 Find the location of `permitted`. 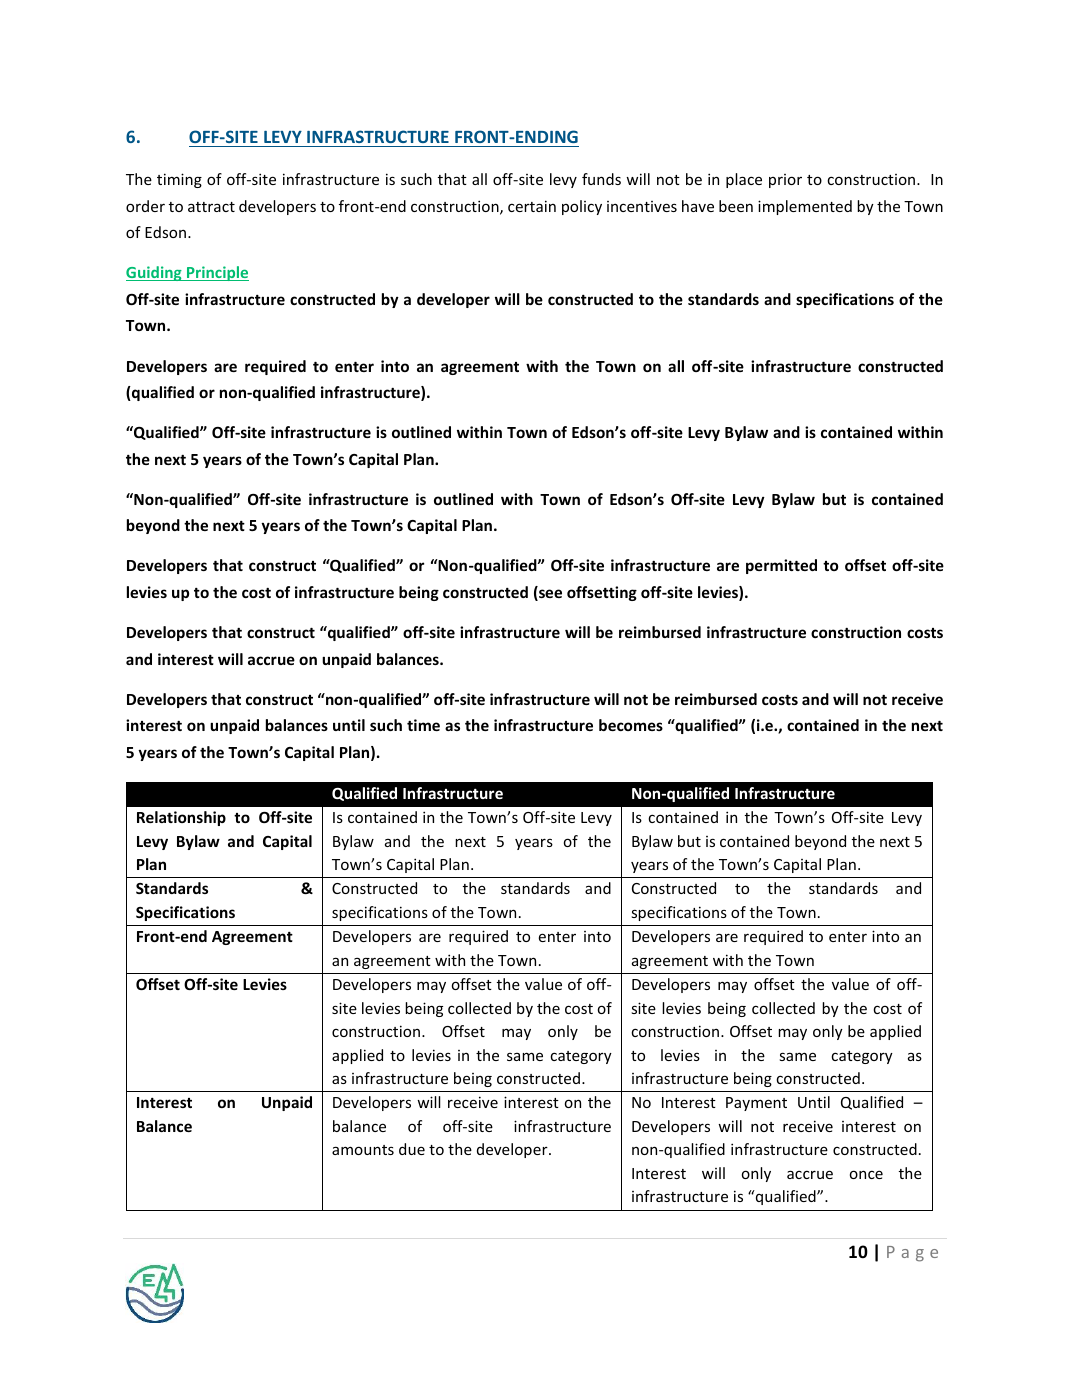

permitted is located at coordinates (781, 566).
